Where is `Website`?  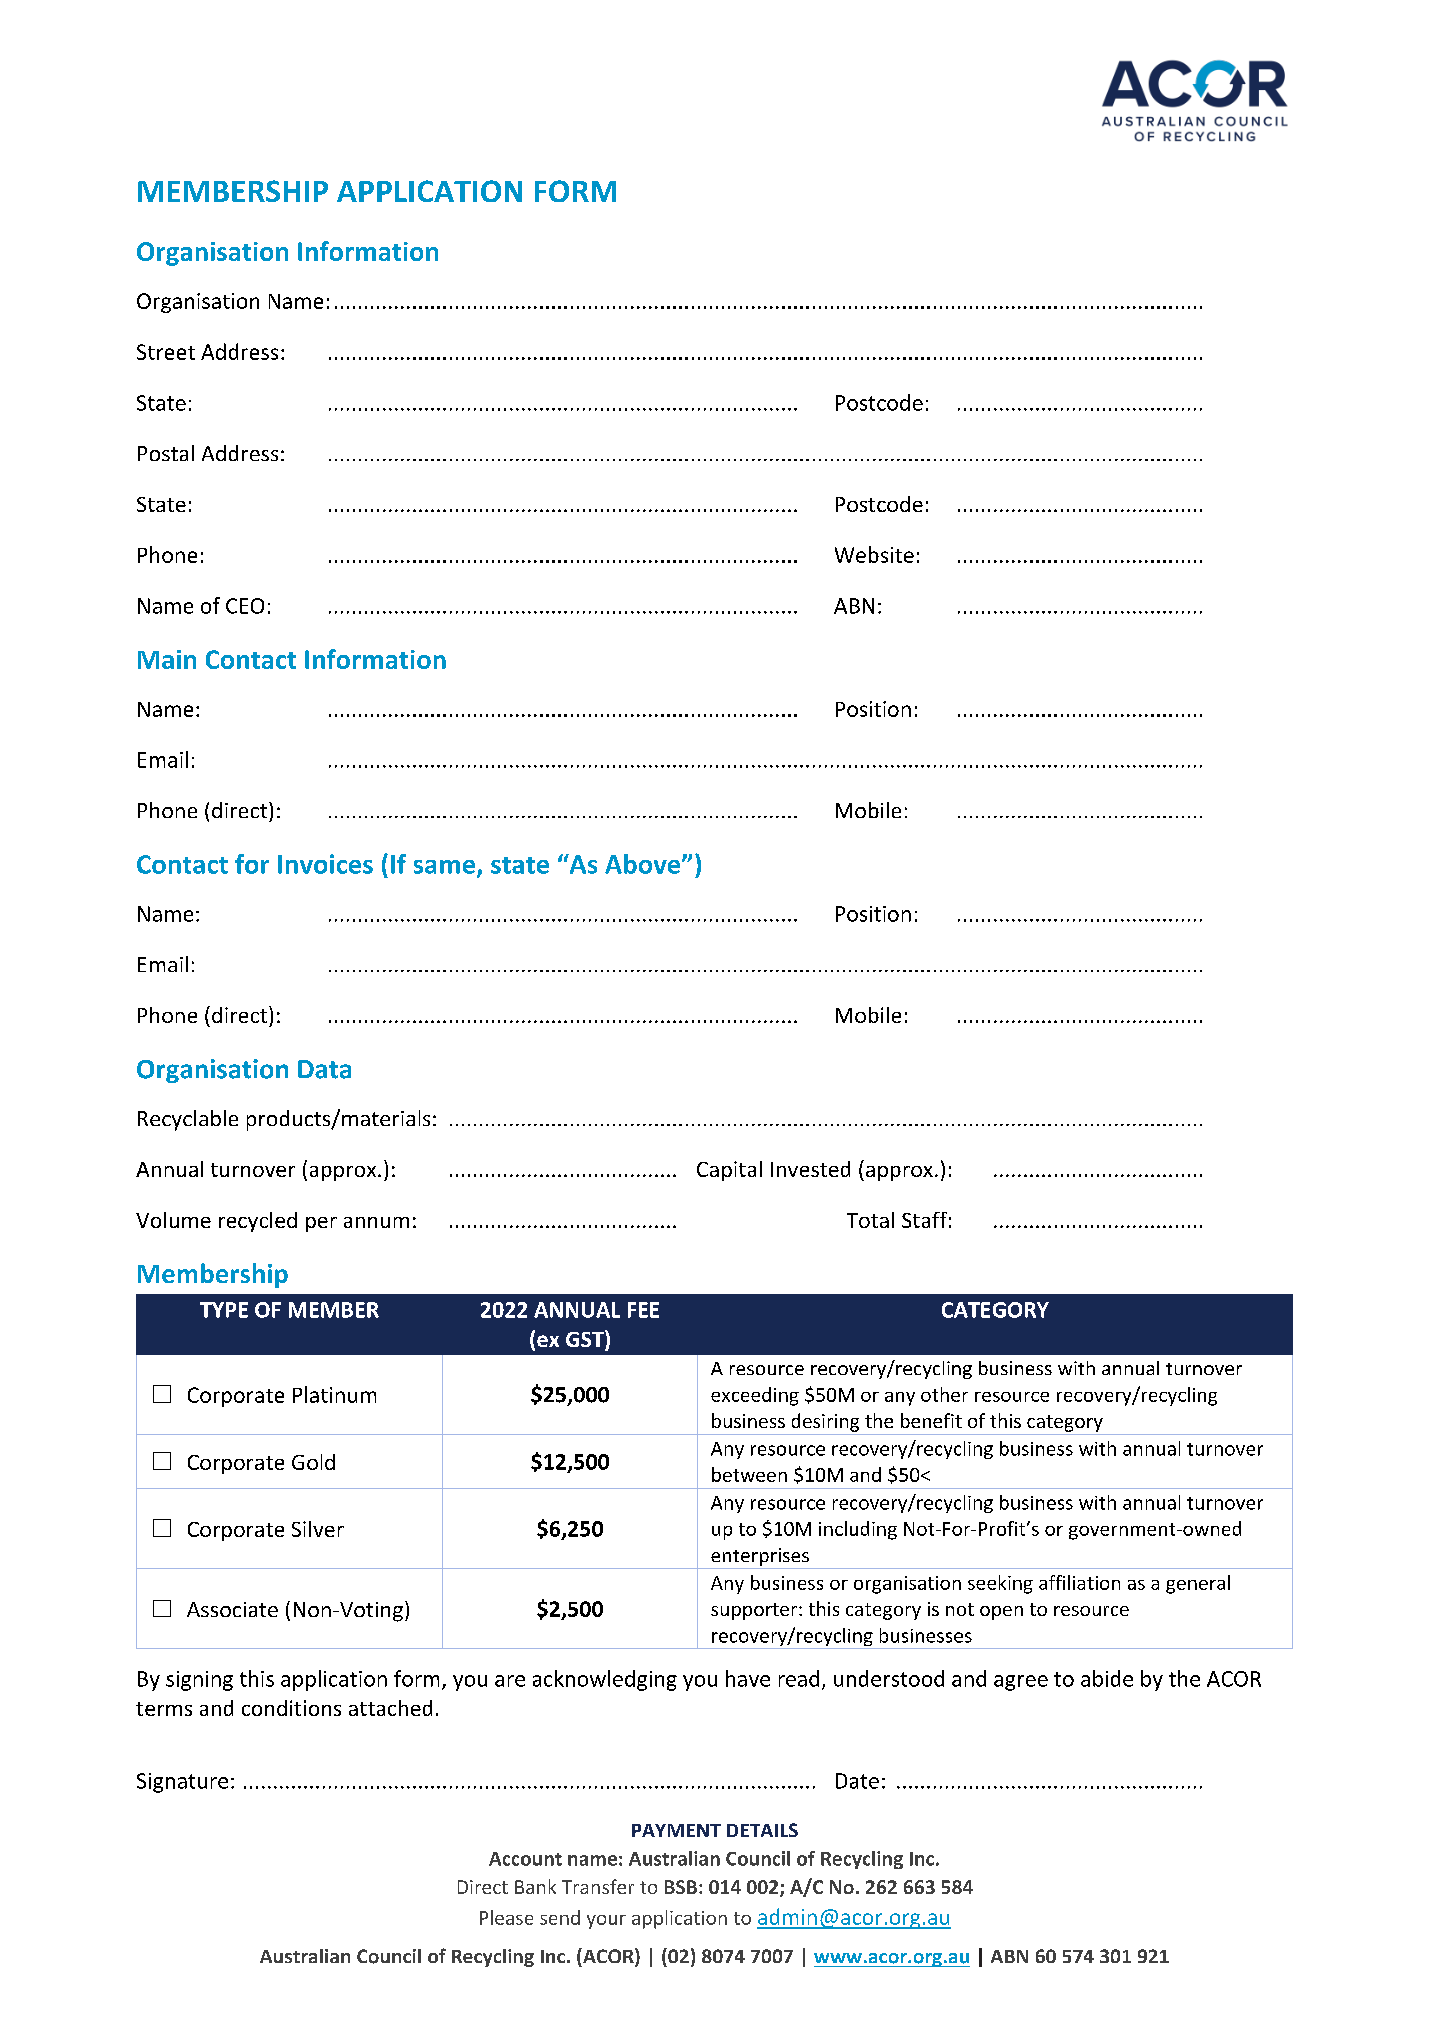 Website is located at coordinates (874, 554).
